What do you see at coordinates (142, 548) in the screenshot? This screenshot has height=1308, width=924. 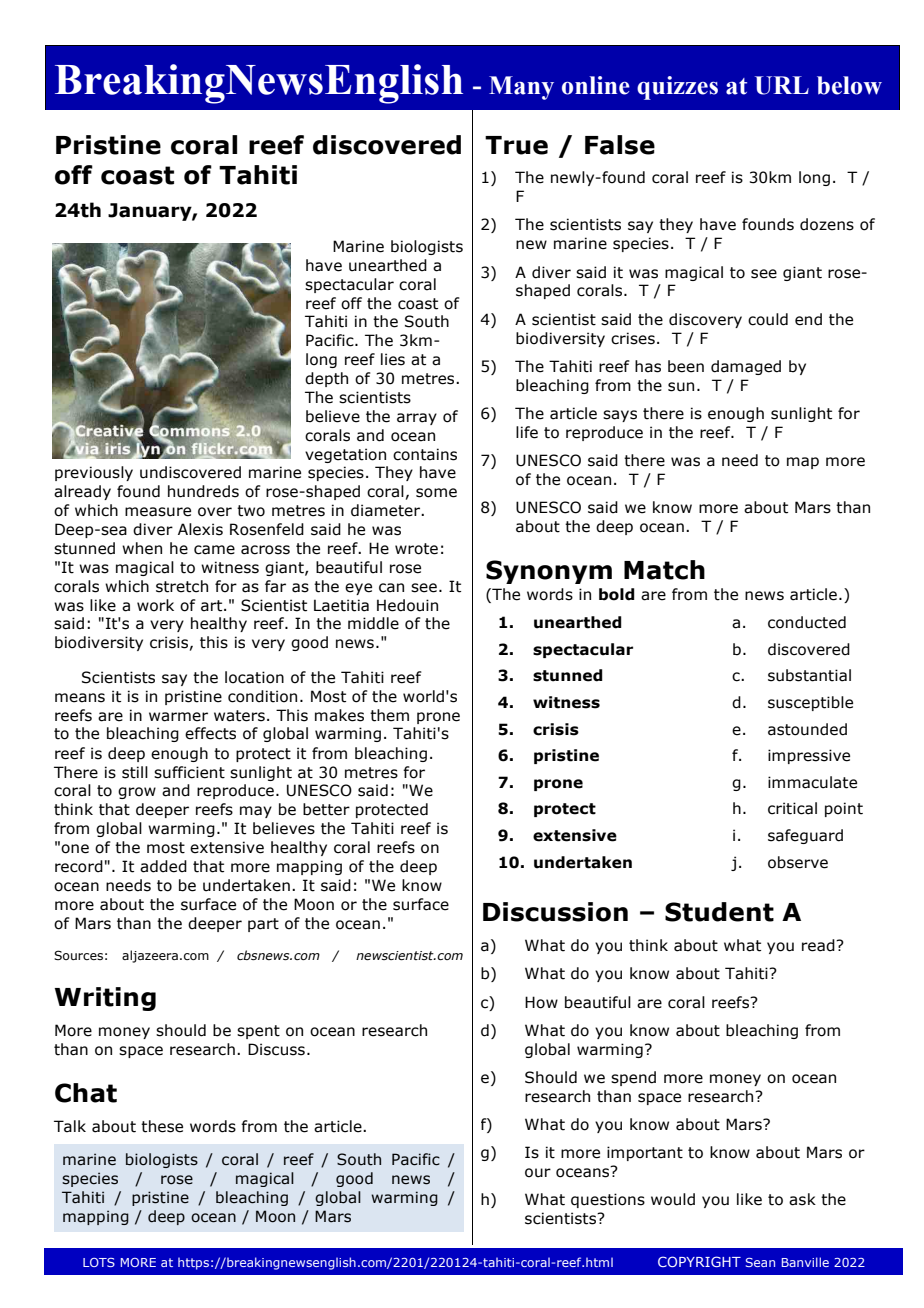 I see `when` at bounding box center [142, 548].
